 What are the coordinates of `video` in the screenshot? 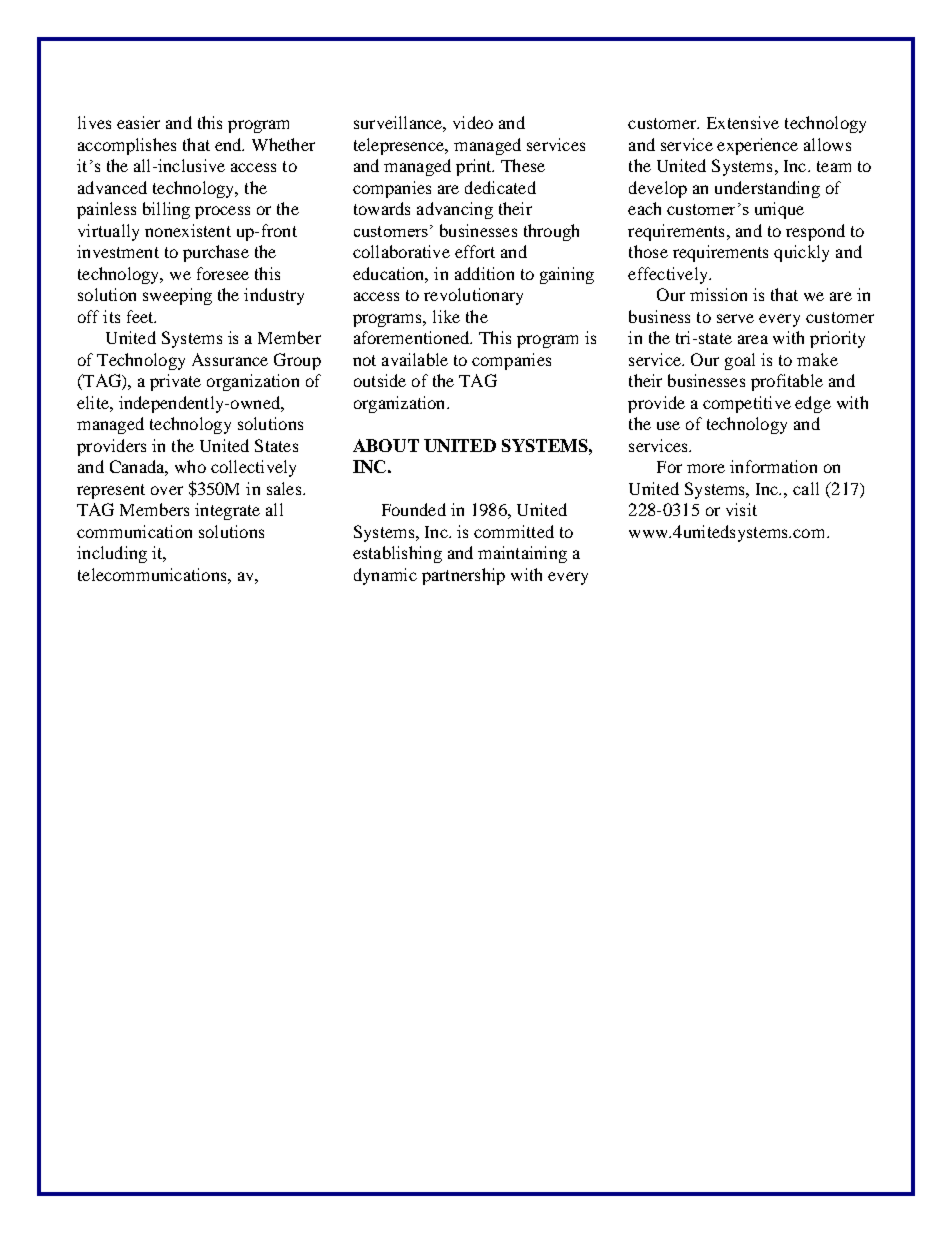 It's located at (473, 122).
